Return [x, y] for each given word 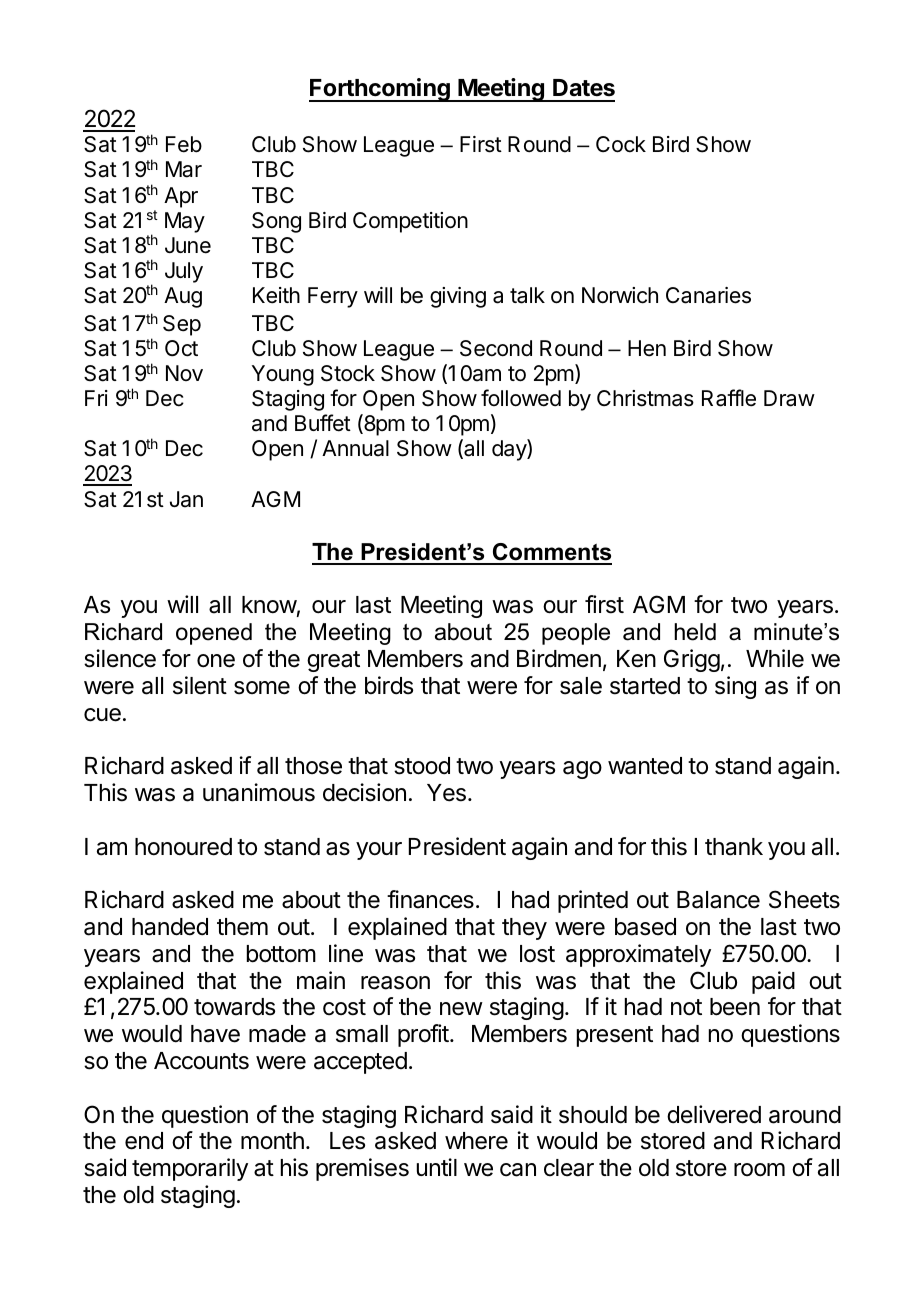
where [476, 1141]
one [216, 661]
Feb [184, 144]
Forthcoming [380, 90]
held [695, 632]
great [333, 661]
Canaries [708, 295]
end [144, 1141]
